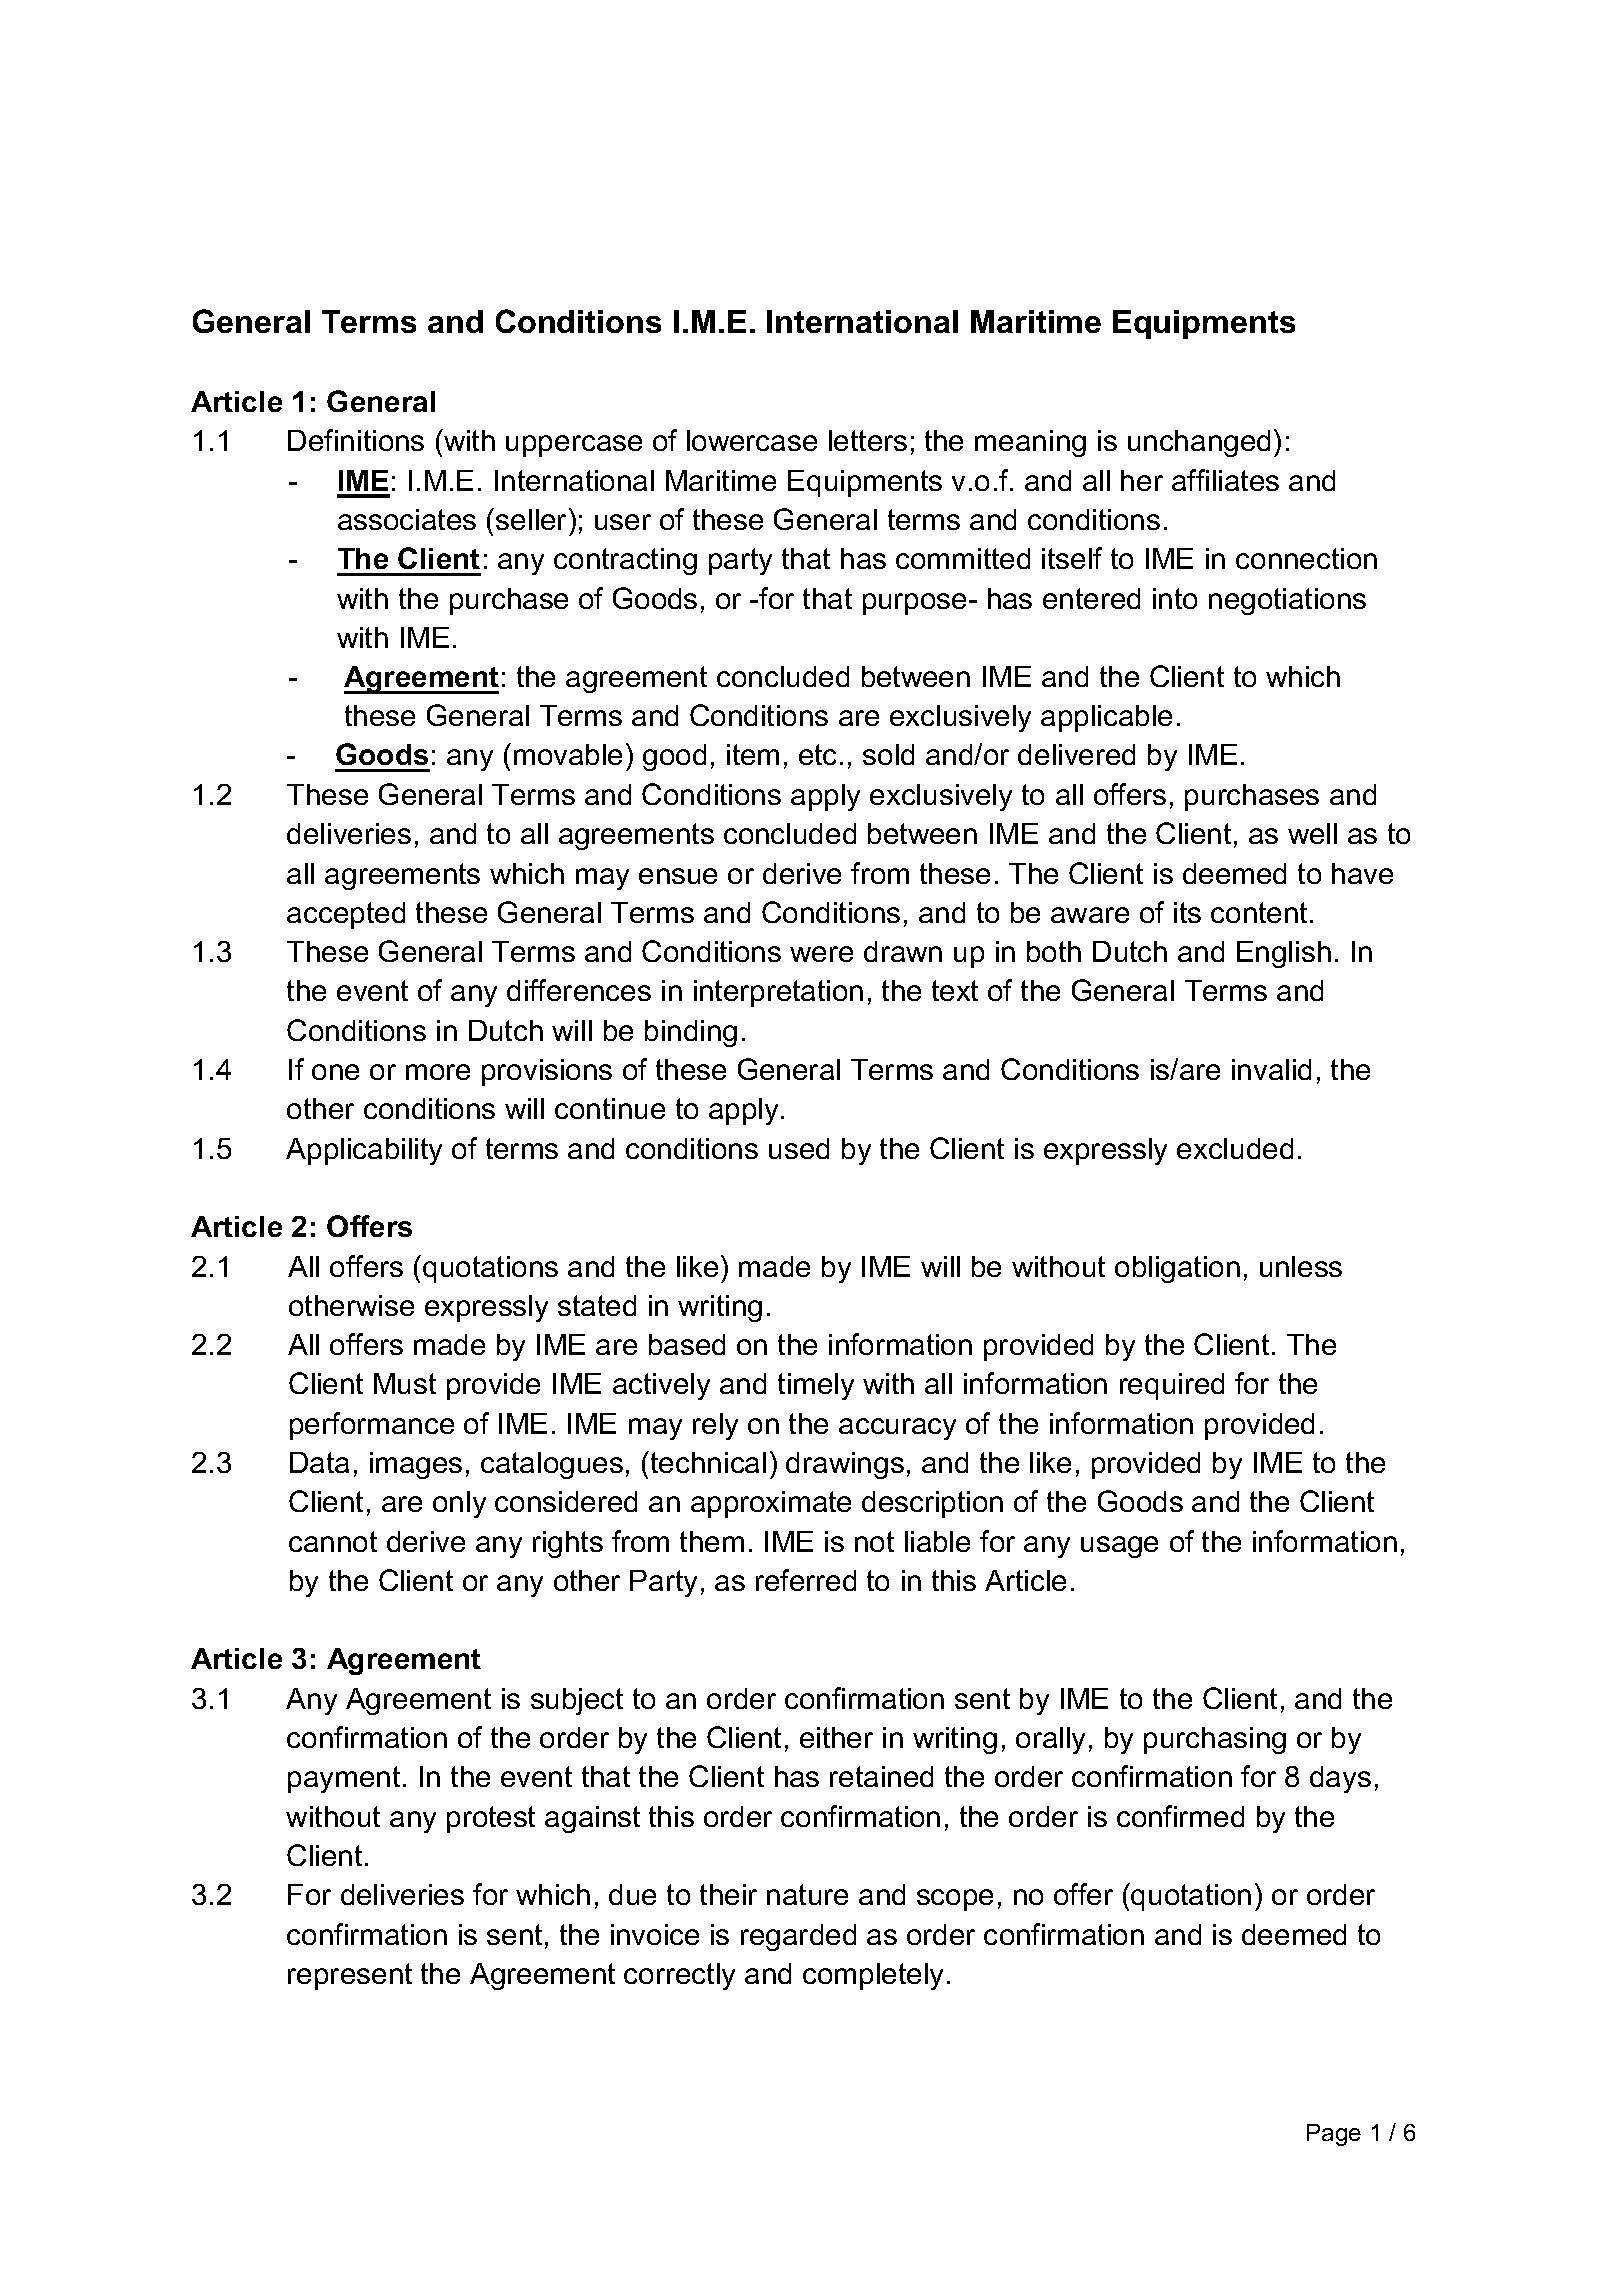  What do you see at coordinates (806, 1580) in the document?
I see `referred` at bounding box center [806, 1580].
